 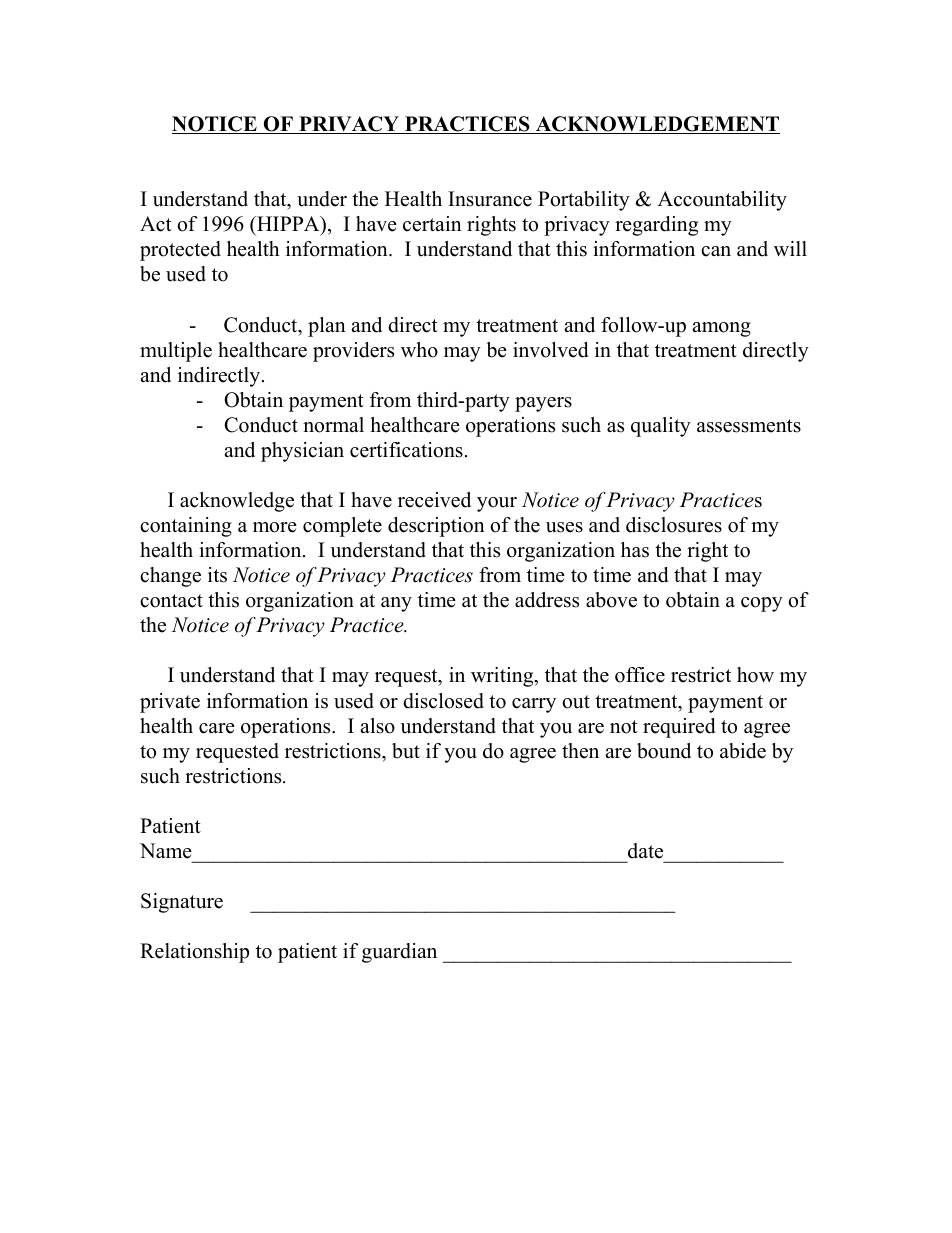 What do you see at coordinates (275, 527) in the image?
I see `more` at bounding box center [275, 527].
